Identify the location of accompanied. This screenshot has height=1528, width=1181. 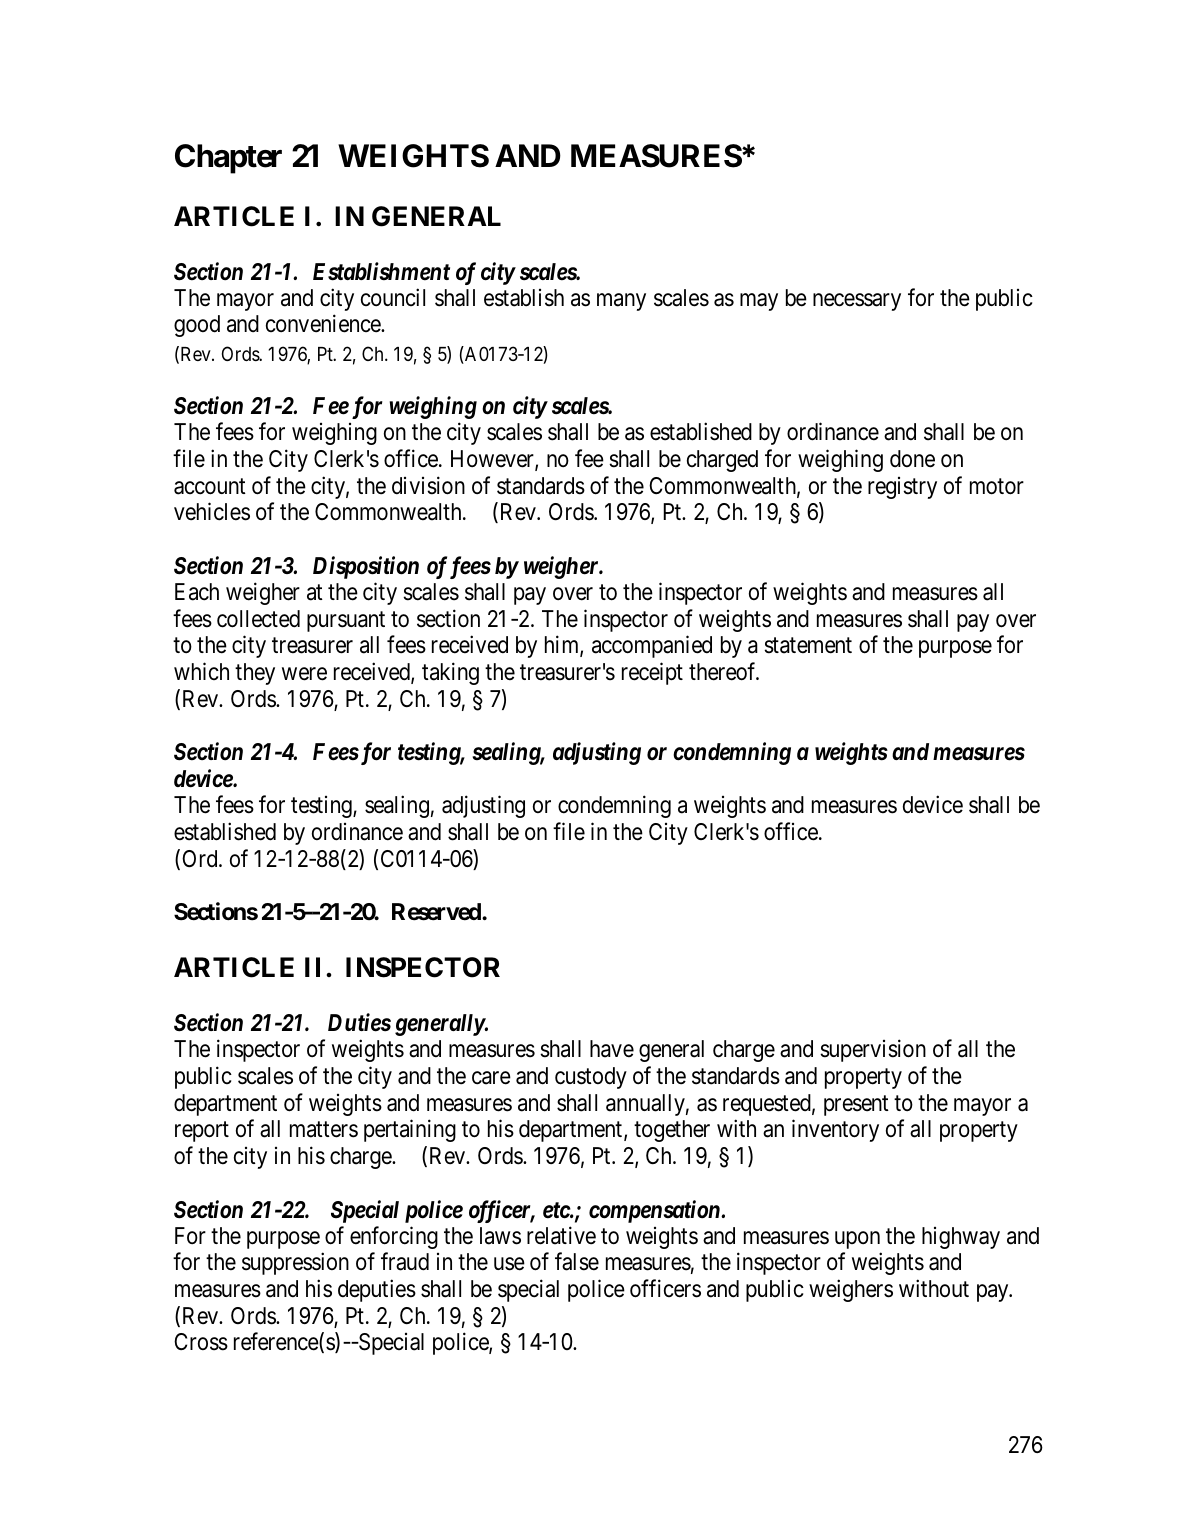
(652, 647).
